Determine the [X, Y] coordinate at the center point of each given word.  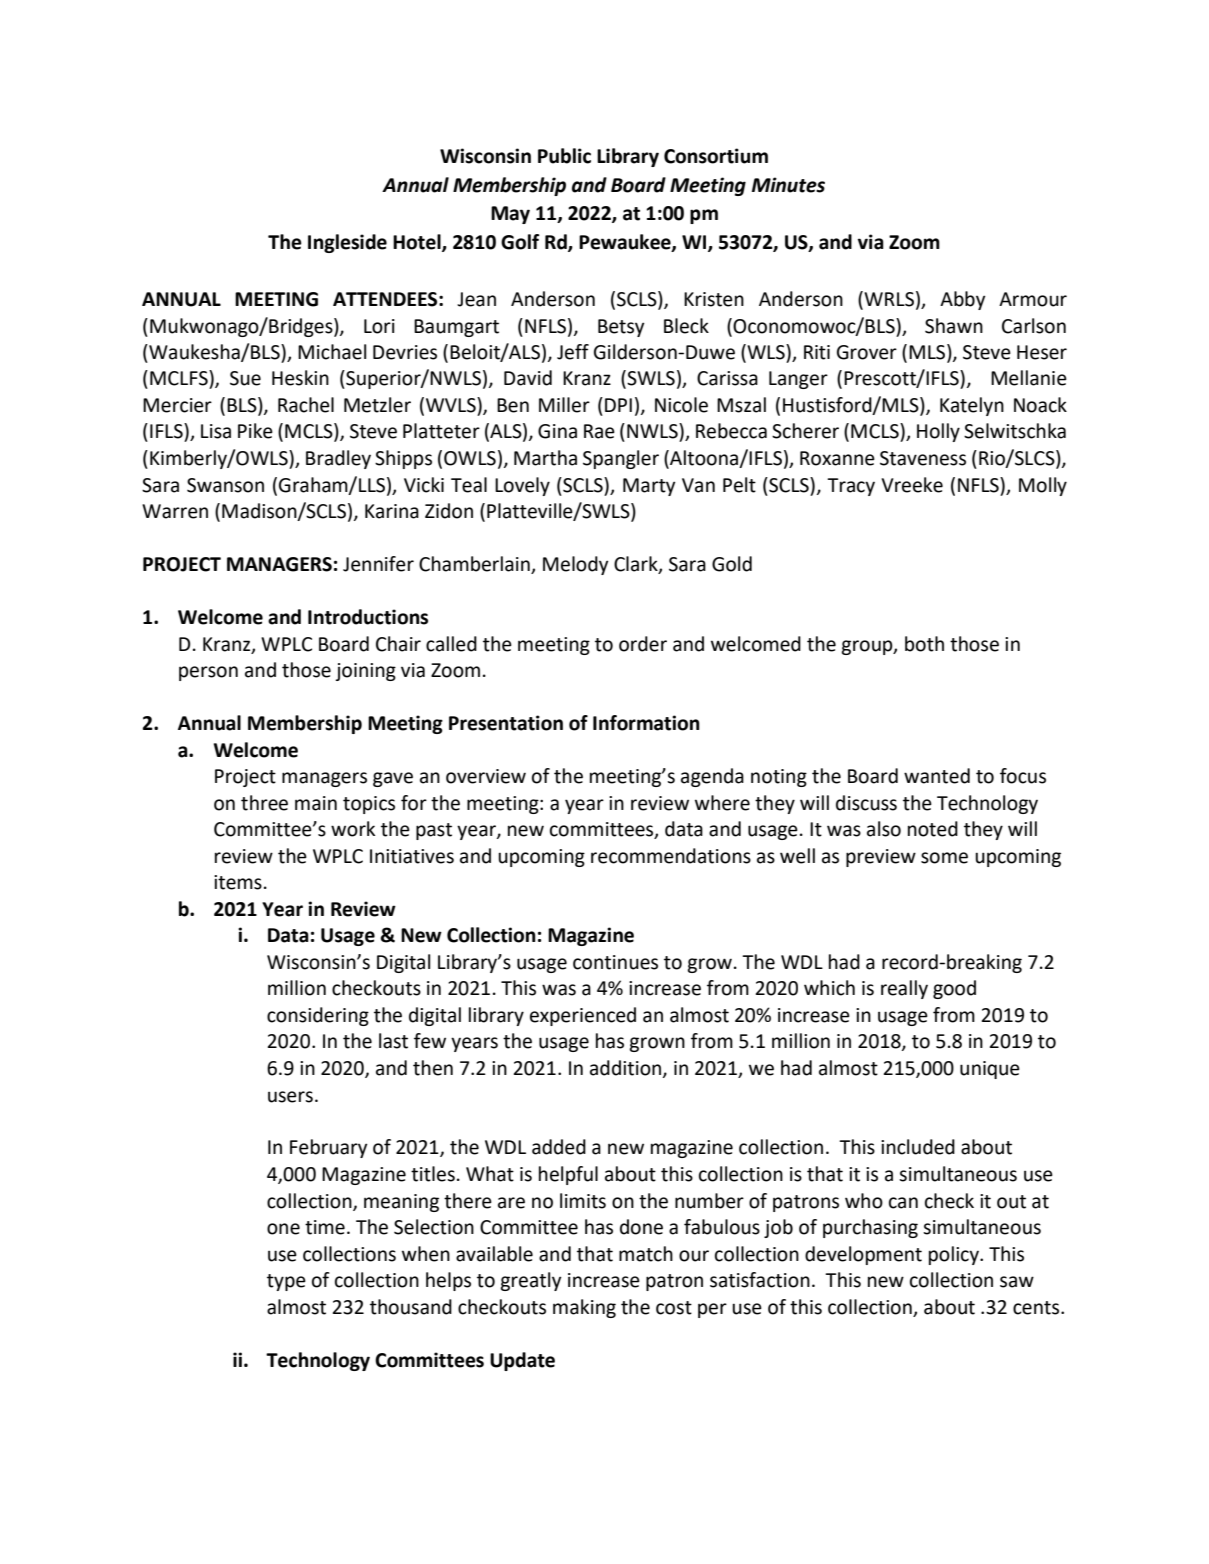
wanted [937, 776]
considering [318, 1016]
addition [627, 1069]
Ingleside [347, 243]
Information [646, 723]
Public [564, 156]
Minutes [788, 185]
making [584, 1308]
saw [1017, 1282]
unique [990, 1070]
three [264, 803]
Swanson [225, 485]
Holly [938, 432]
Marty [649, 487]
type [286, 1282]
